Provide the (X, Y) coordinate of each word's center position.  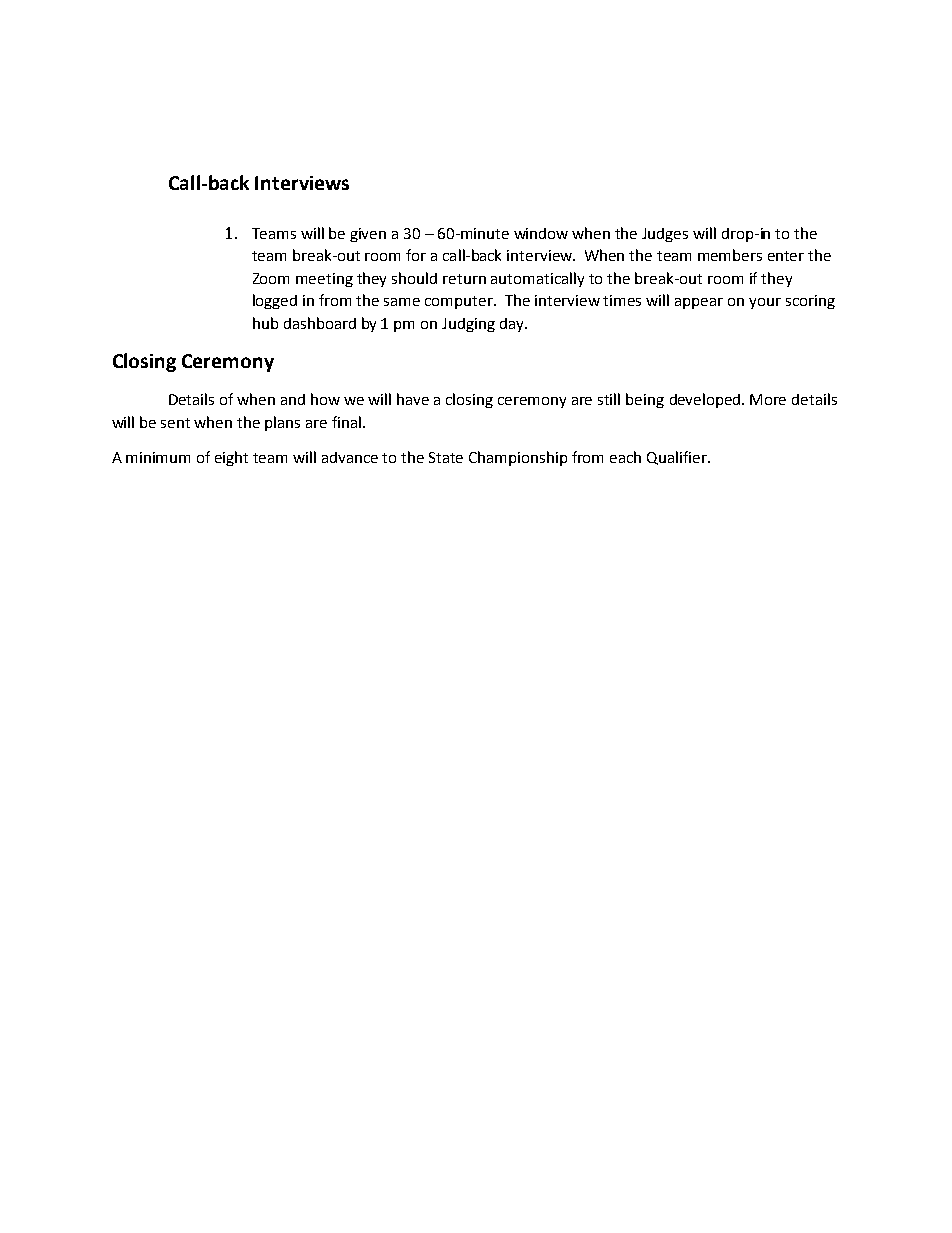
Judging (468, 325)
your (765, 303)
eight (231, 458)
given (368, 235)
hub (265, 323)
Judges (665, 235)
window (541, 233)
